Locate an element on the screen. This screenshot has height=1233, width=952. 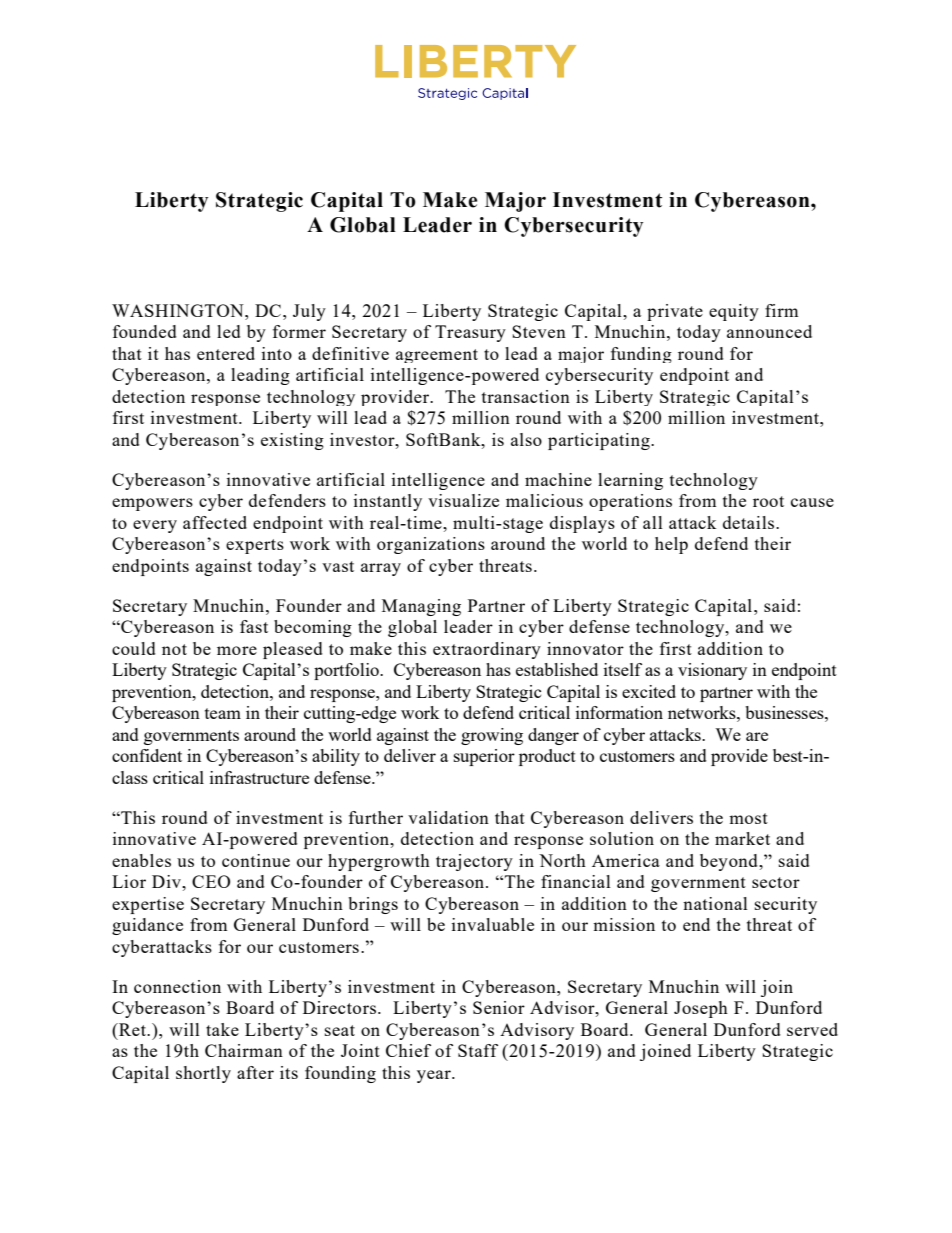
led is located at coordinates (229, 331).
